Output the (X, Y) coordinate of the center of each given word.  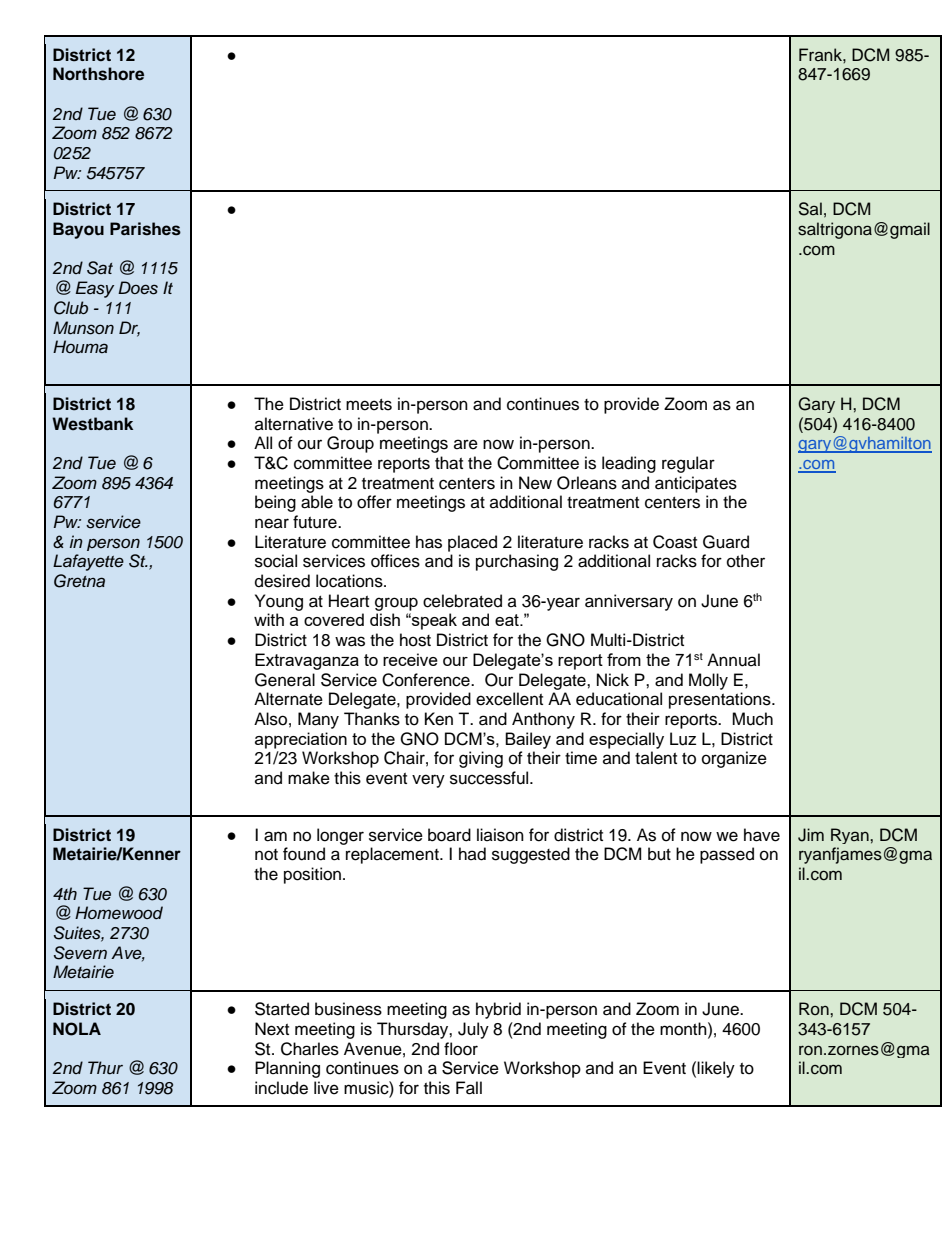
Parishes (145, 229)
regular (688, 464)
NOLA (77, 1029)
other (746, 561)
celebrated (462, 601)
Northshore (98, 74)
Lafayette (88, 562)
